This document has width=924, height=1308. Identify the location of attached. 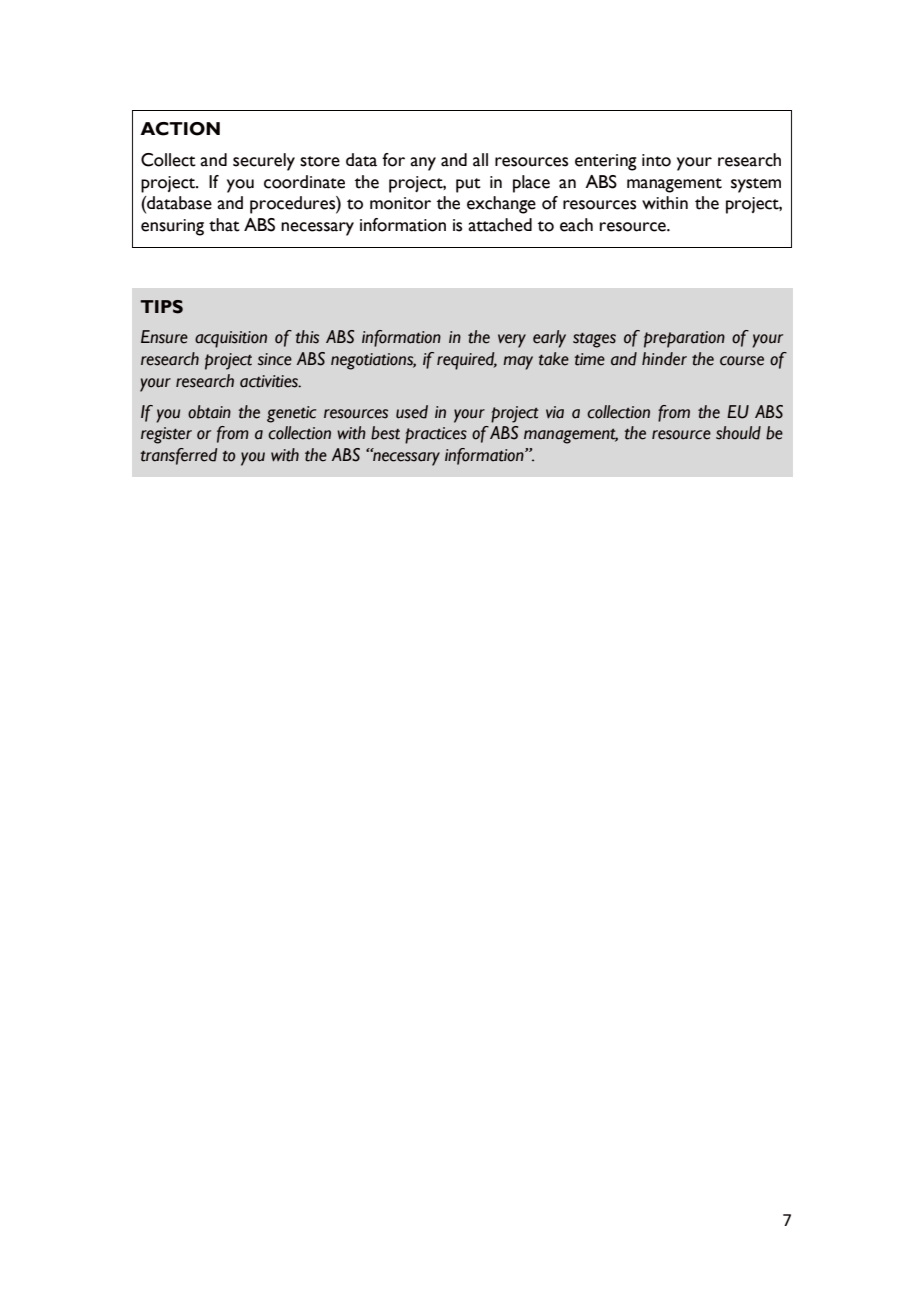
(500, 225).
